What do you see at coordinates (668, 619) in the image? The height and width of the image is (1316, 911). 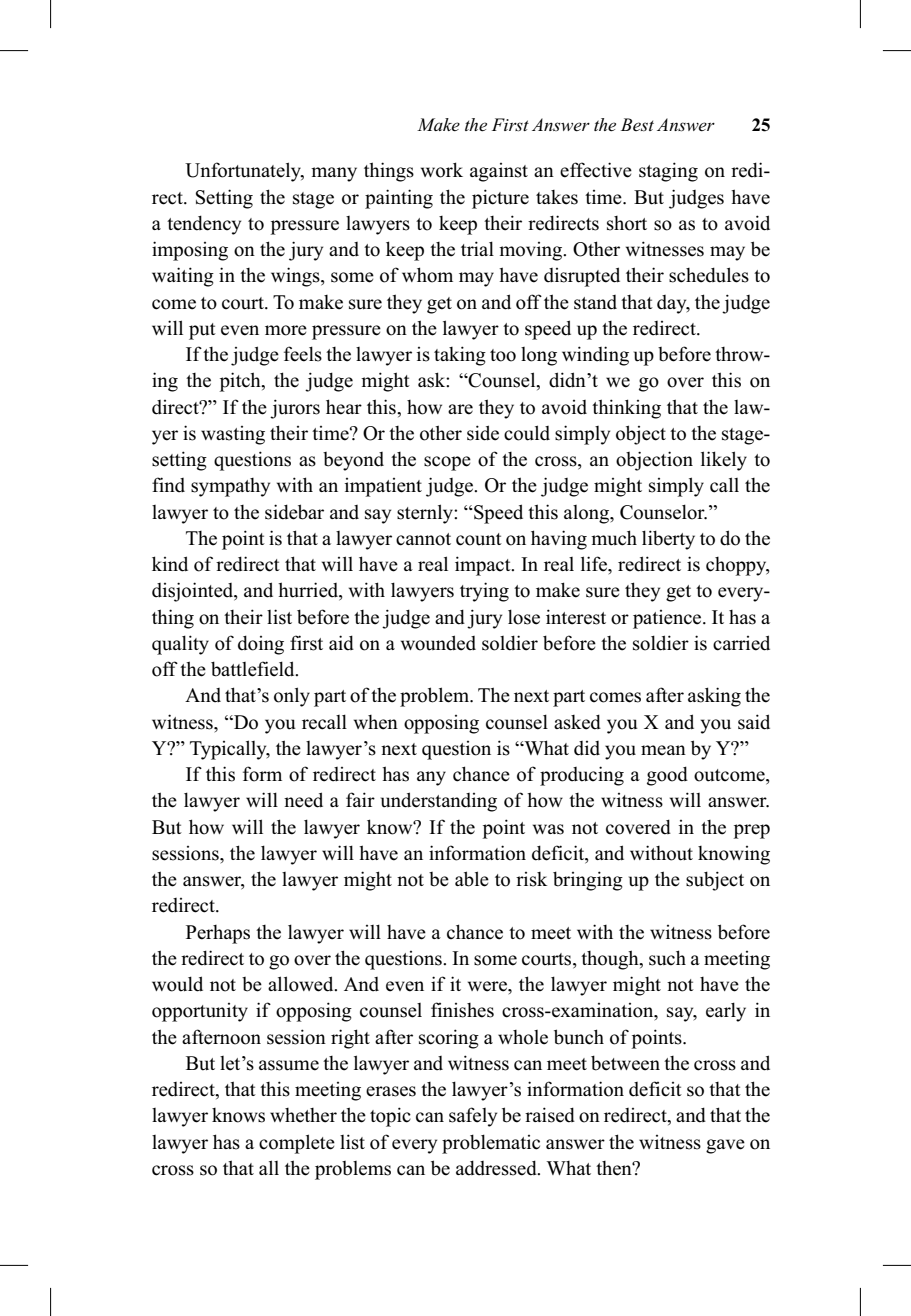 I see `patience` at bounding box center [668, 619].
